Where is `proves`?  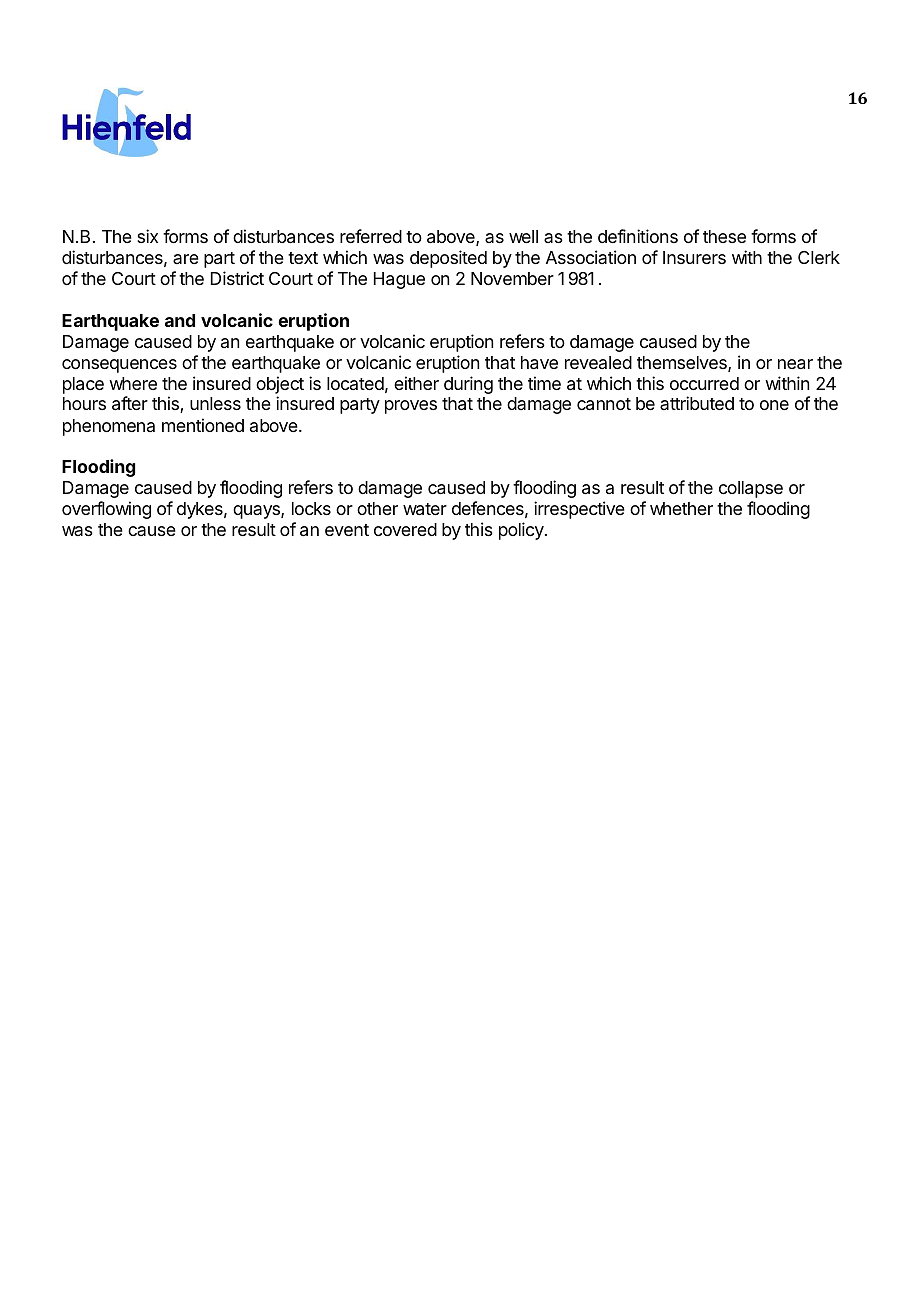
proves is located at coordinates (411, 407).
